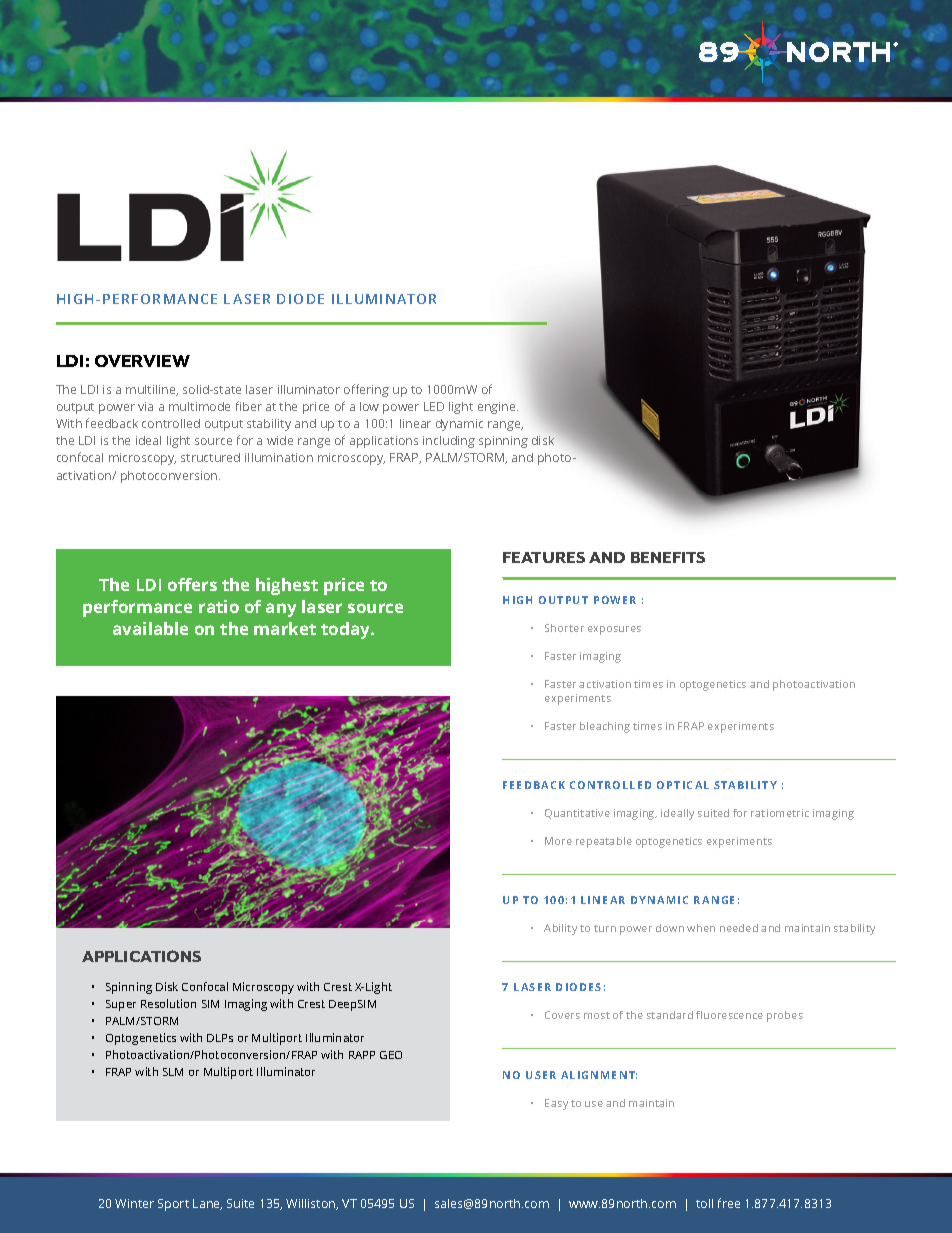 The width and height of the screenshot is (952, 1233). I want to click on toll, so click(704, 1203).
